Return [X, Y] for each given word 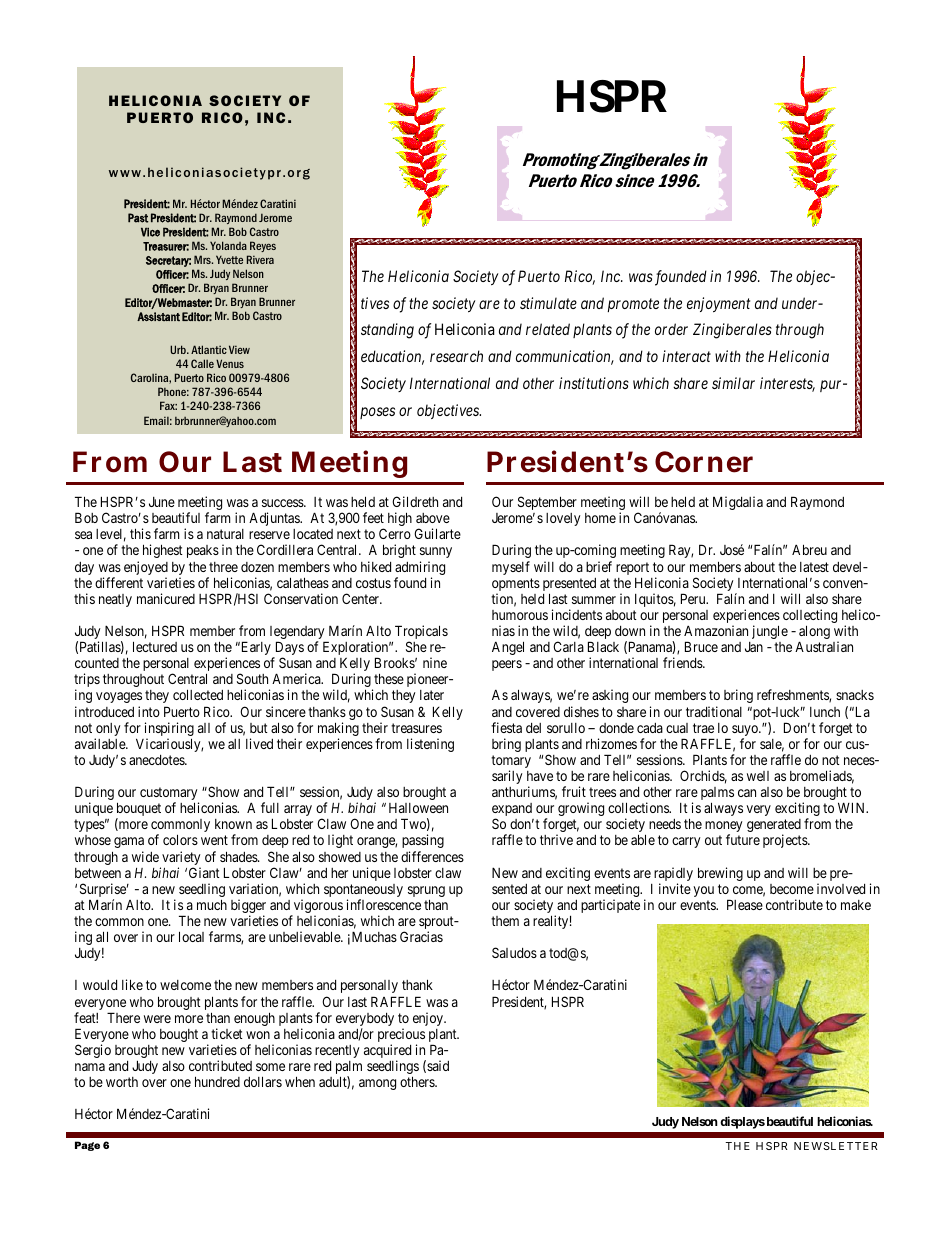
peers [507, 665]
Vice [150, 232]
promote [633, 305]
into [149, 711]
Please [745, 904]
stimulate [548, 303]
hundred [217, 1081]
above [433, 518]
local [191, 936]
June [162, 502]
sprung [426, 893]
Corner [704, 462]
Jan [754, 647]
